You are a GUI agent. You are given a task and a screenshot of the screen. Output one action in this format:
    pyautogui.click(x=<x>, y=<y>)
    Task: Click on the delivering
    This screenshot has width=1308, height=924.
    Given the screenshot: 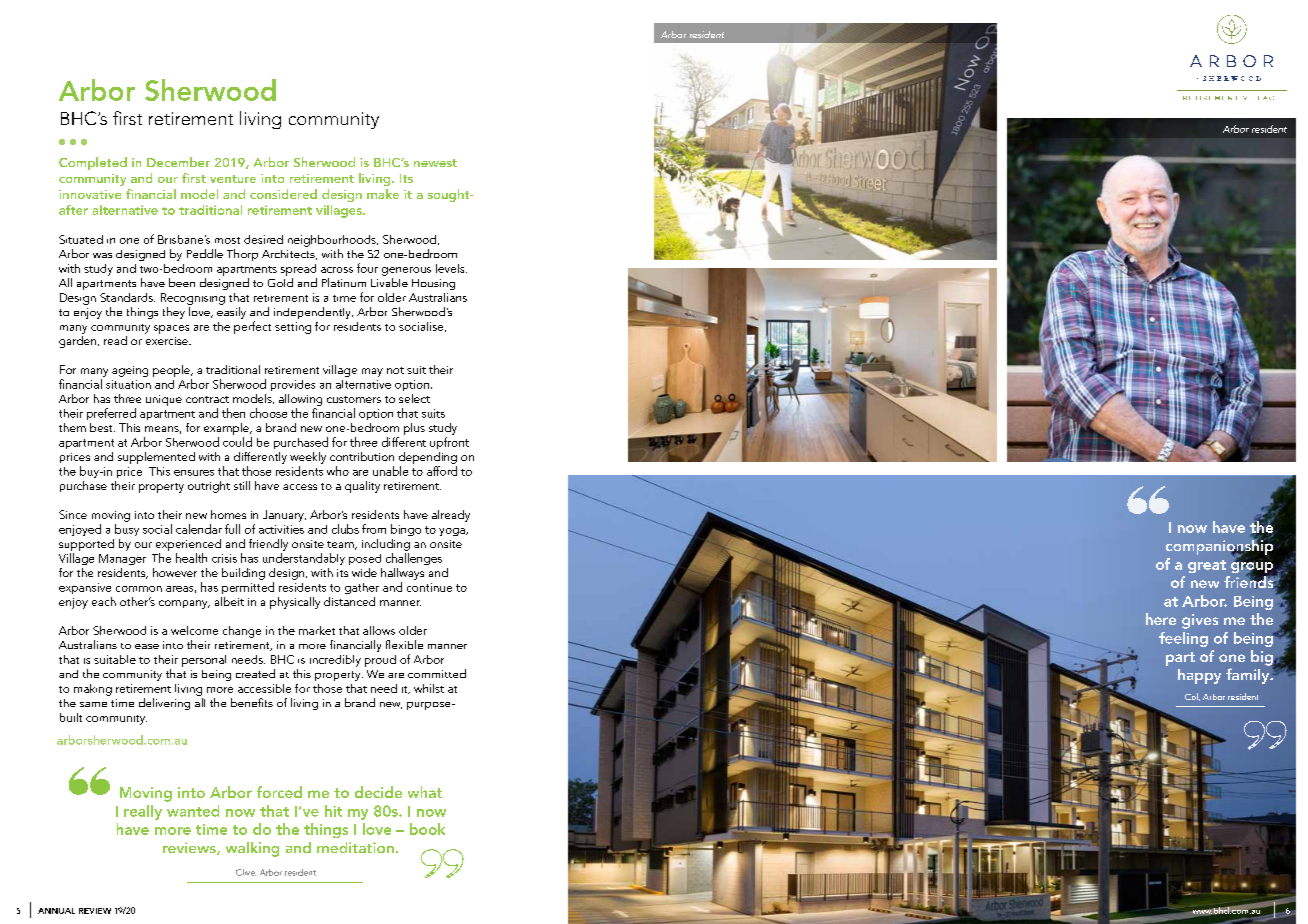 What is the action you would take?
    pyautogui.click(x=164, y=704)
